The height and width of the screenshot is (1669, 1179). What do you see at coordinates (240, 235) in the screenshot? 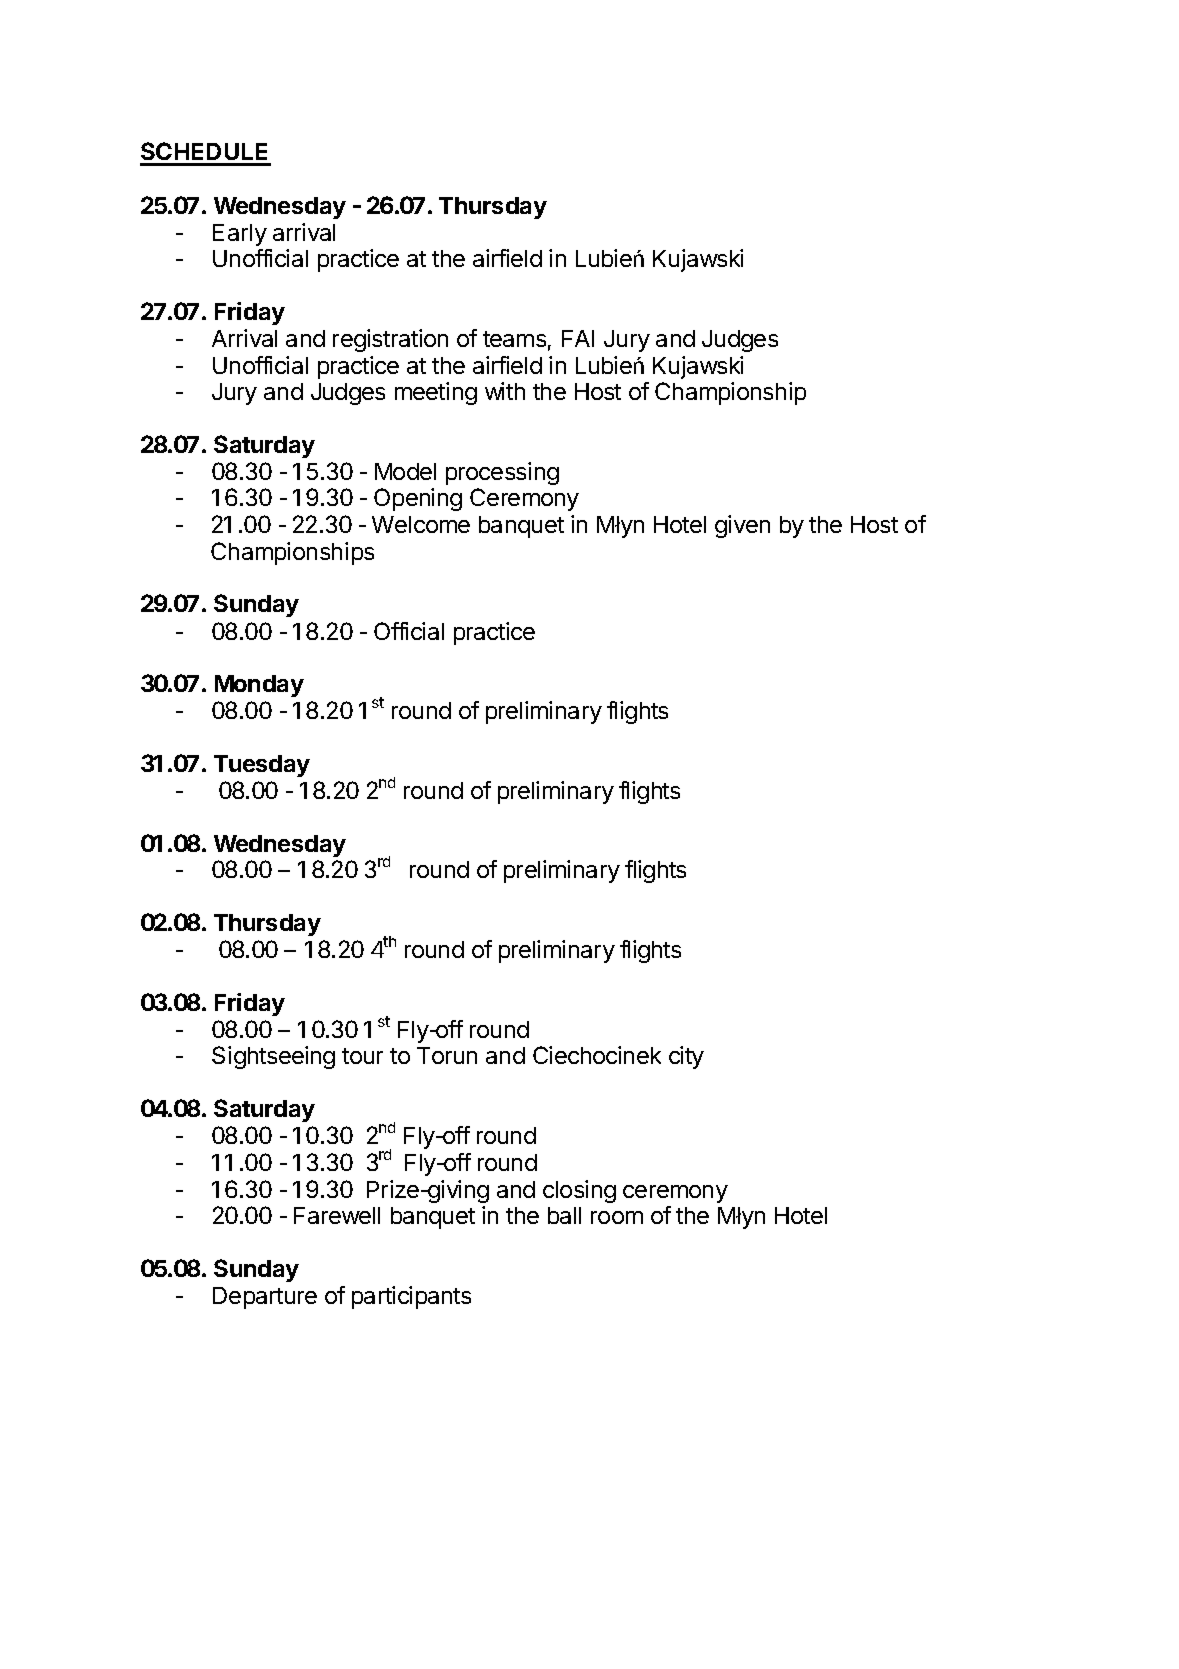
I see `Early` at bounding box center [240, 235].
